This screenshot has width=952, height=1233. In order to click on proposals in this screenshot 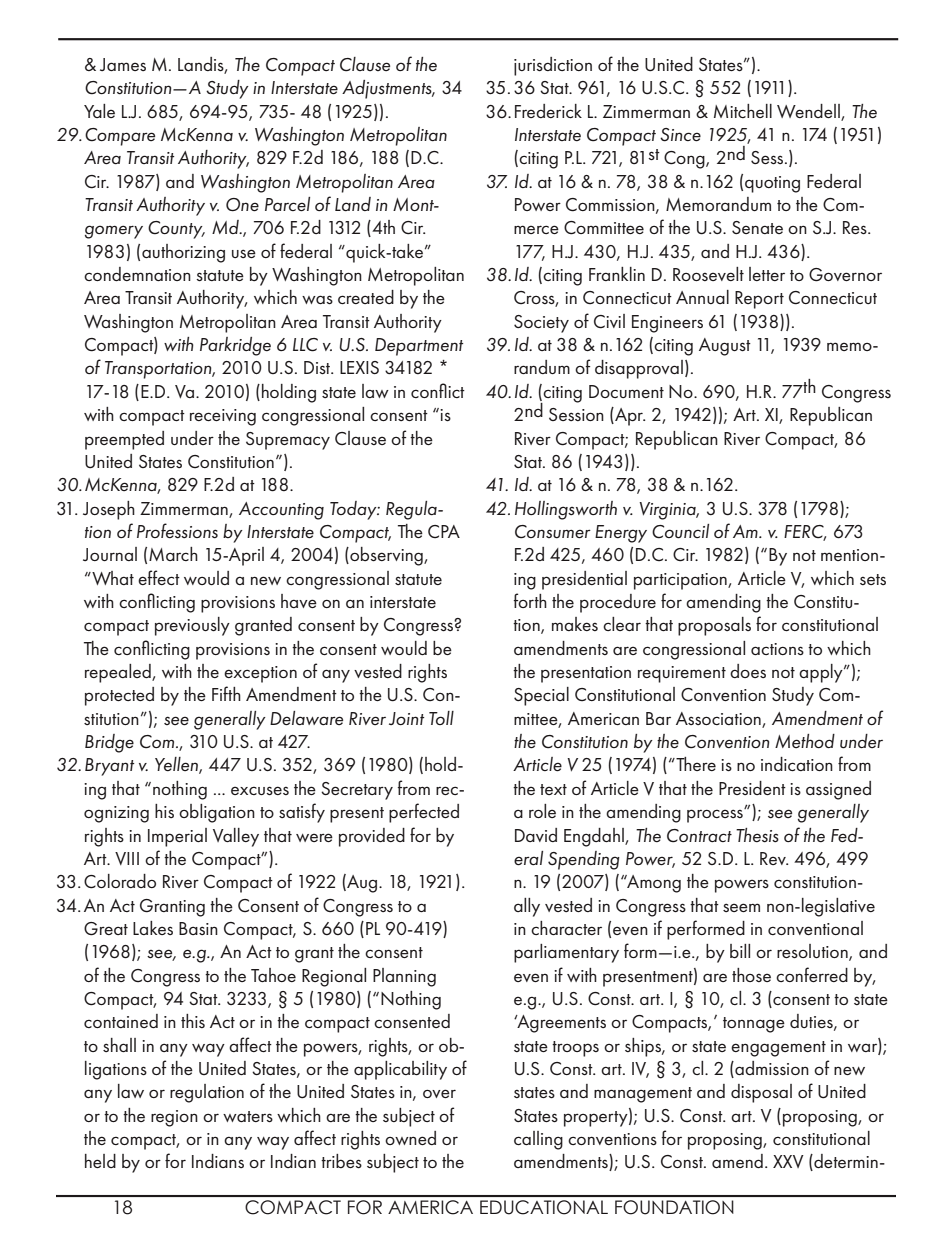, I will do `click(714, 626)`.
